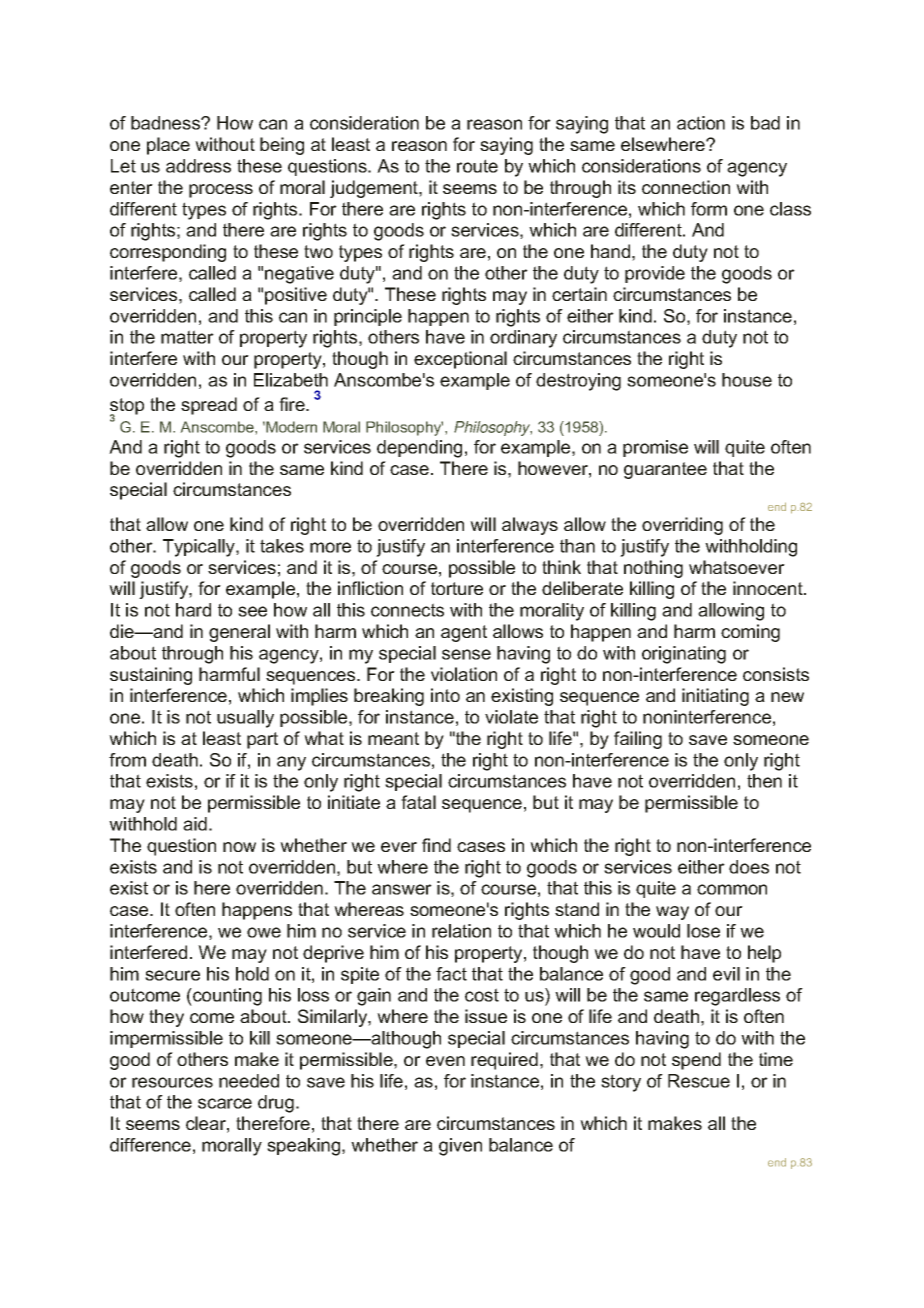  What do you see at coordinates (699, 1081) in the document?
I see `Rescue` at bounding box center [699, 1081].
